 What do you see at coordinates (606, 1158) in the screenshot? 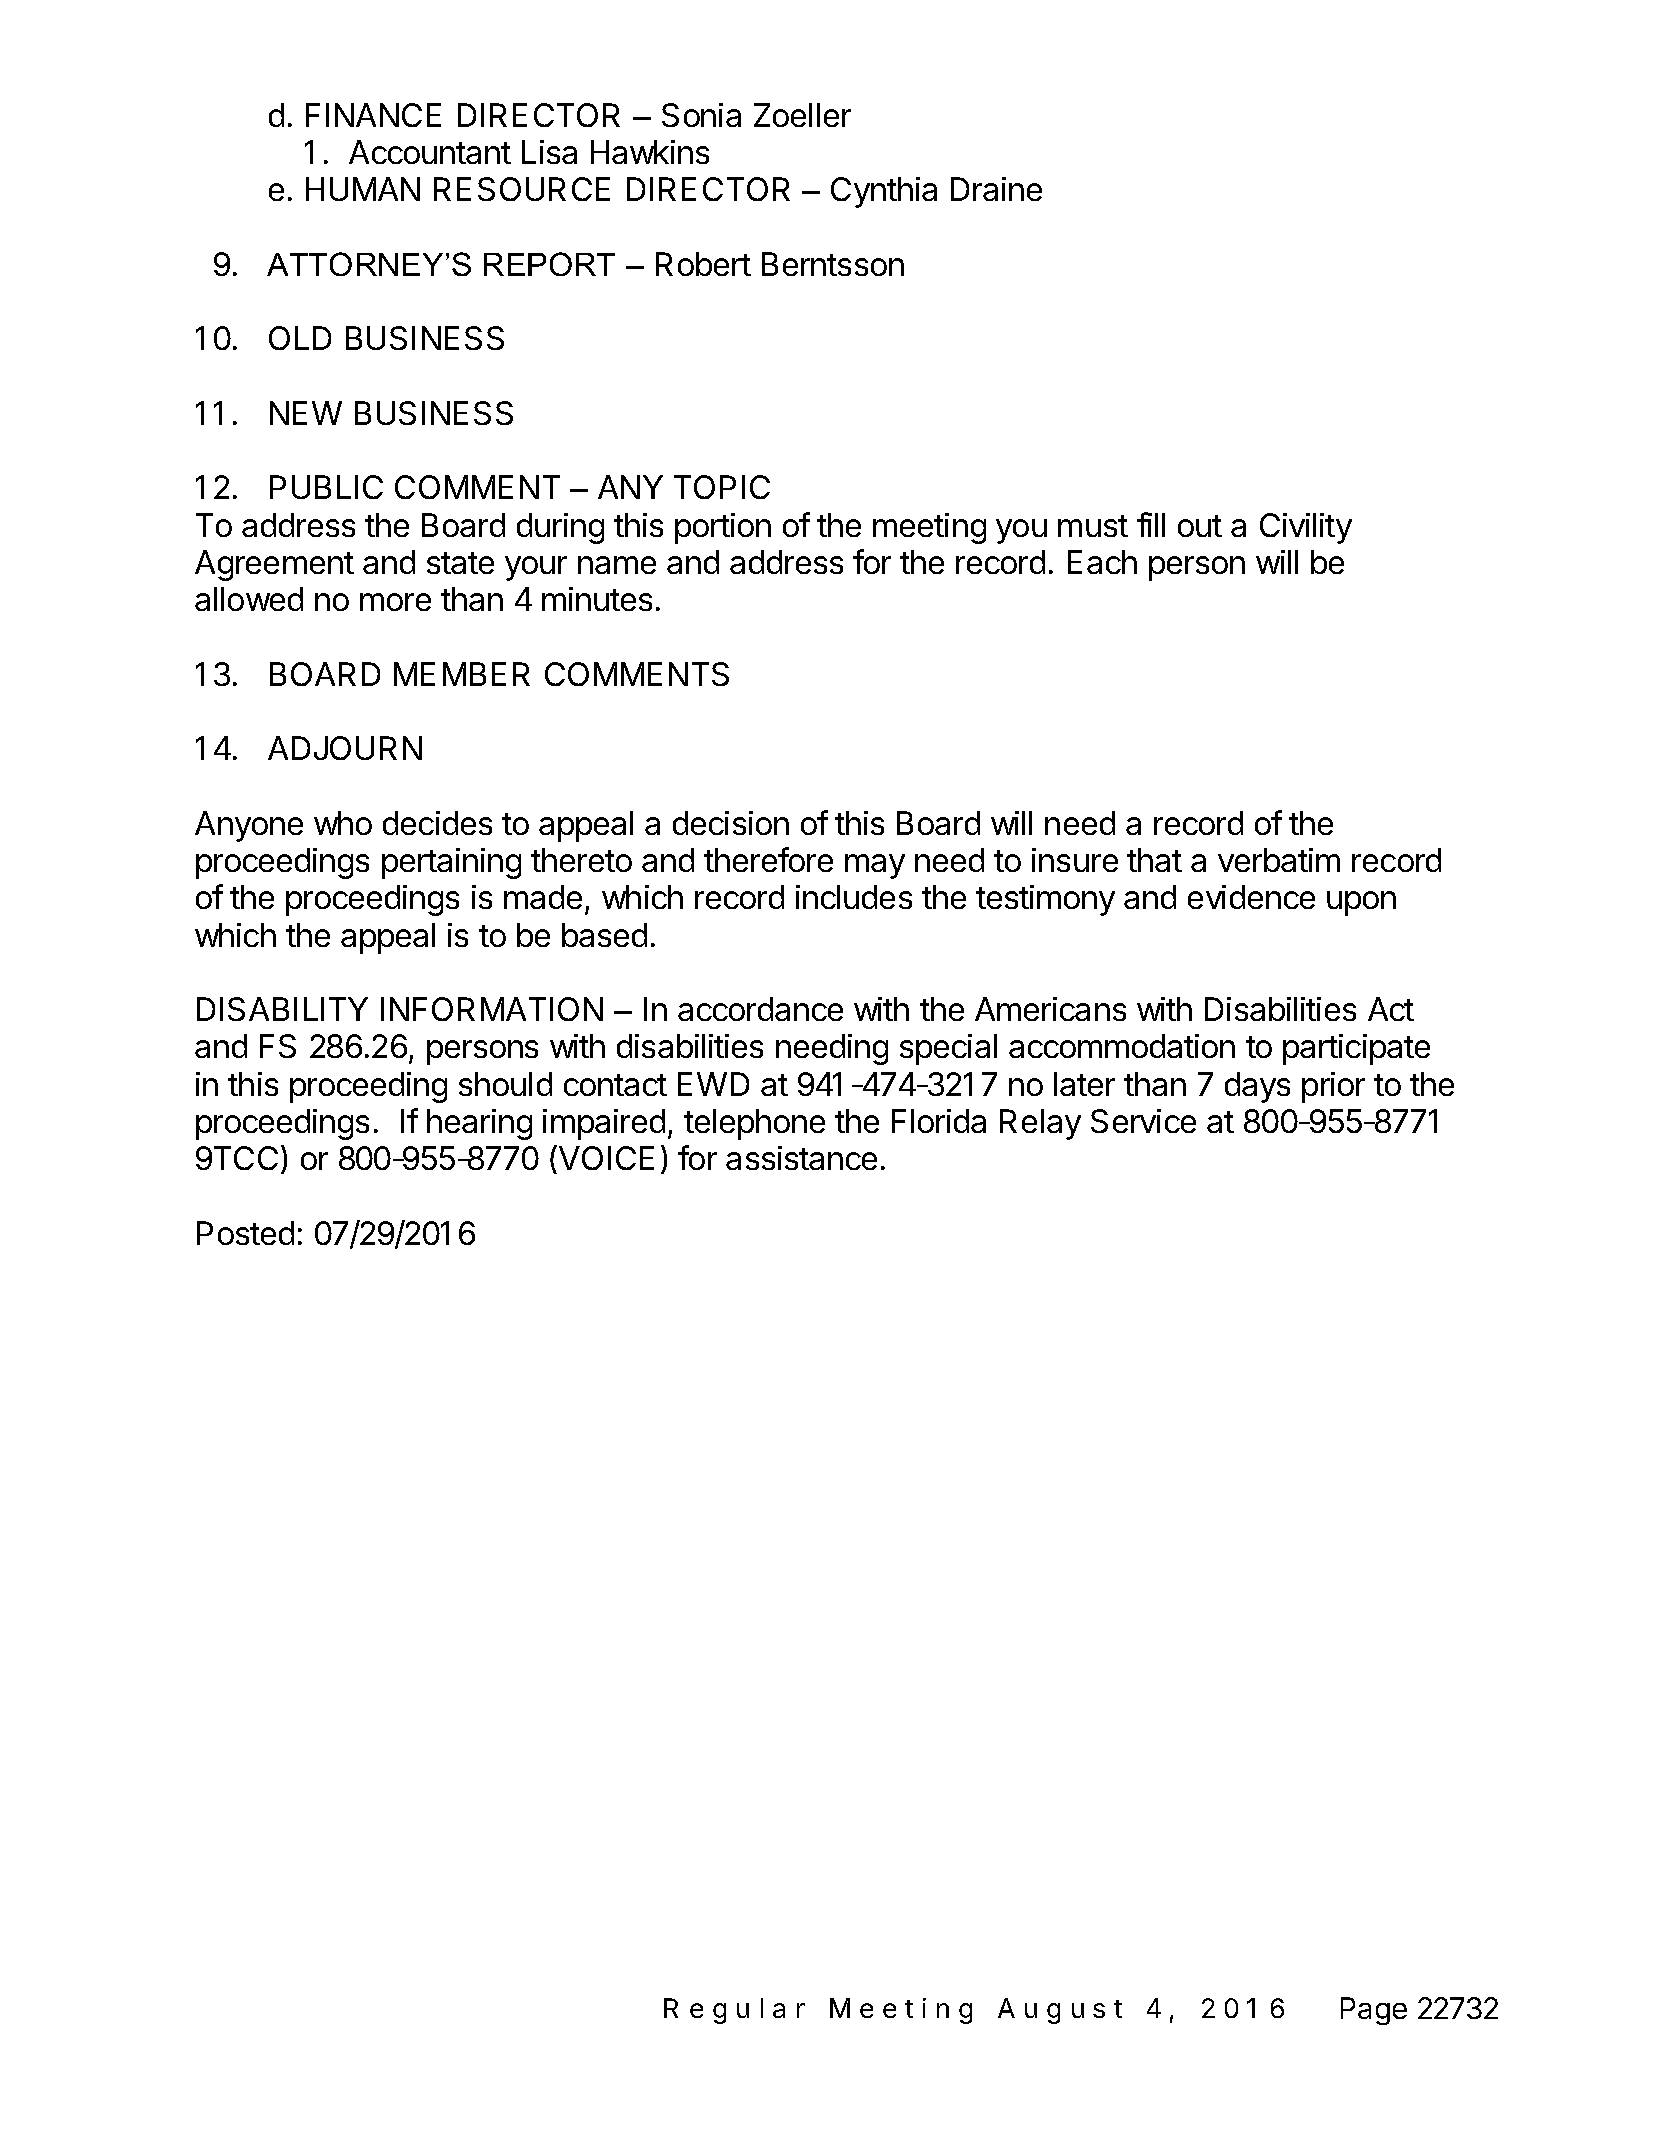
I see `VOICE` at bounding box center [606, 1158].
